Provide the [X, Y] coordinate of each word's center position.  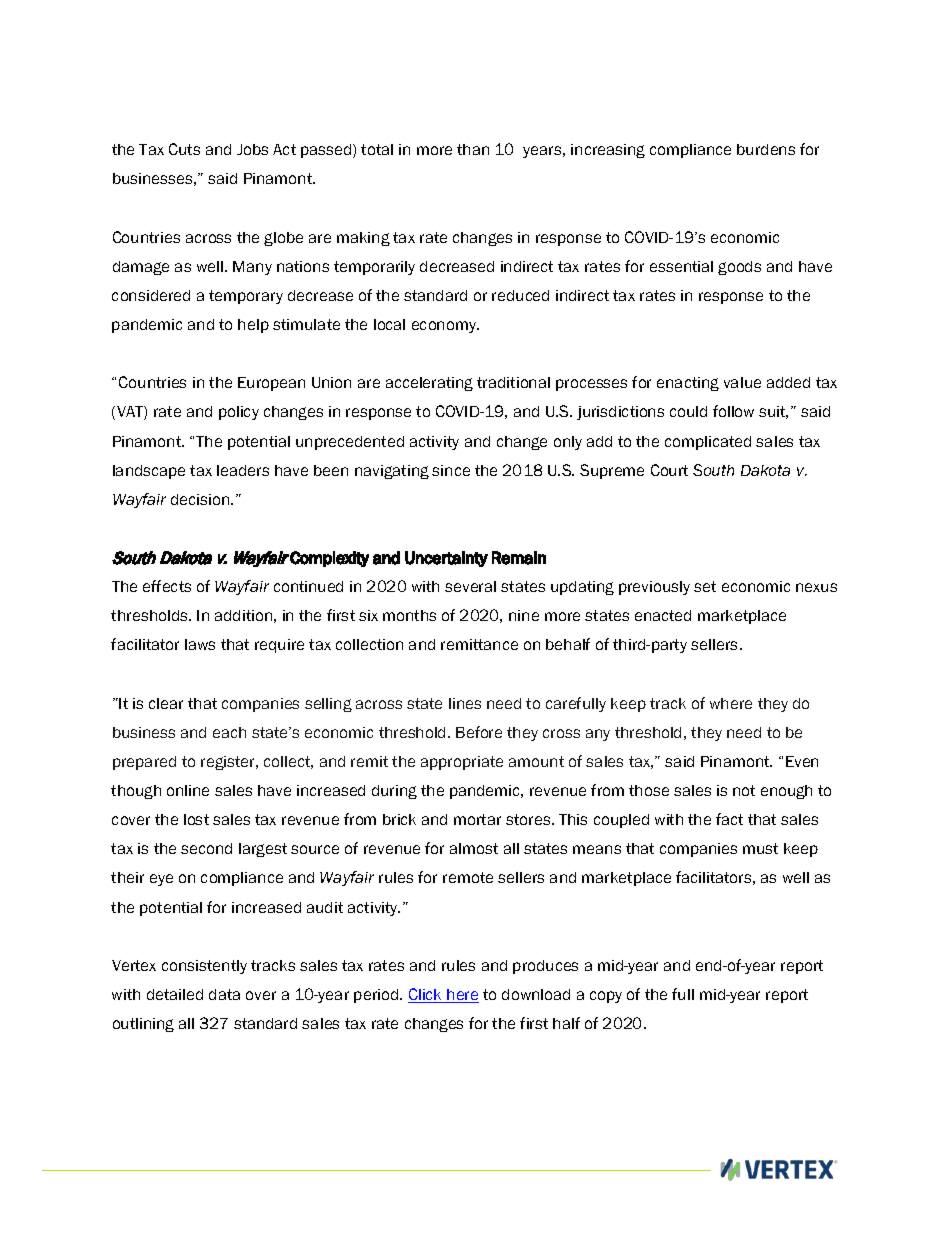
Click [426, 995]
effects [167, 586]
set [705, 586]
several [470, 586]
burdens [766, 149]
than [473, 149]
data [224, 994]
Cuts [184, 149]
